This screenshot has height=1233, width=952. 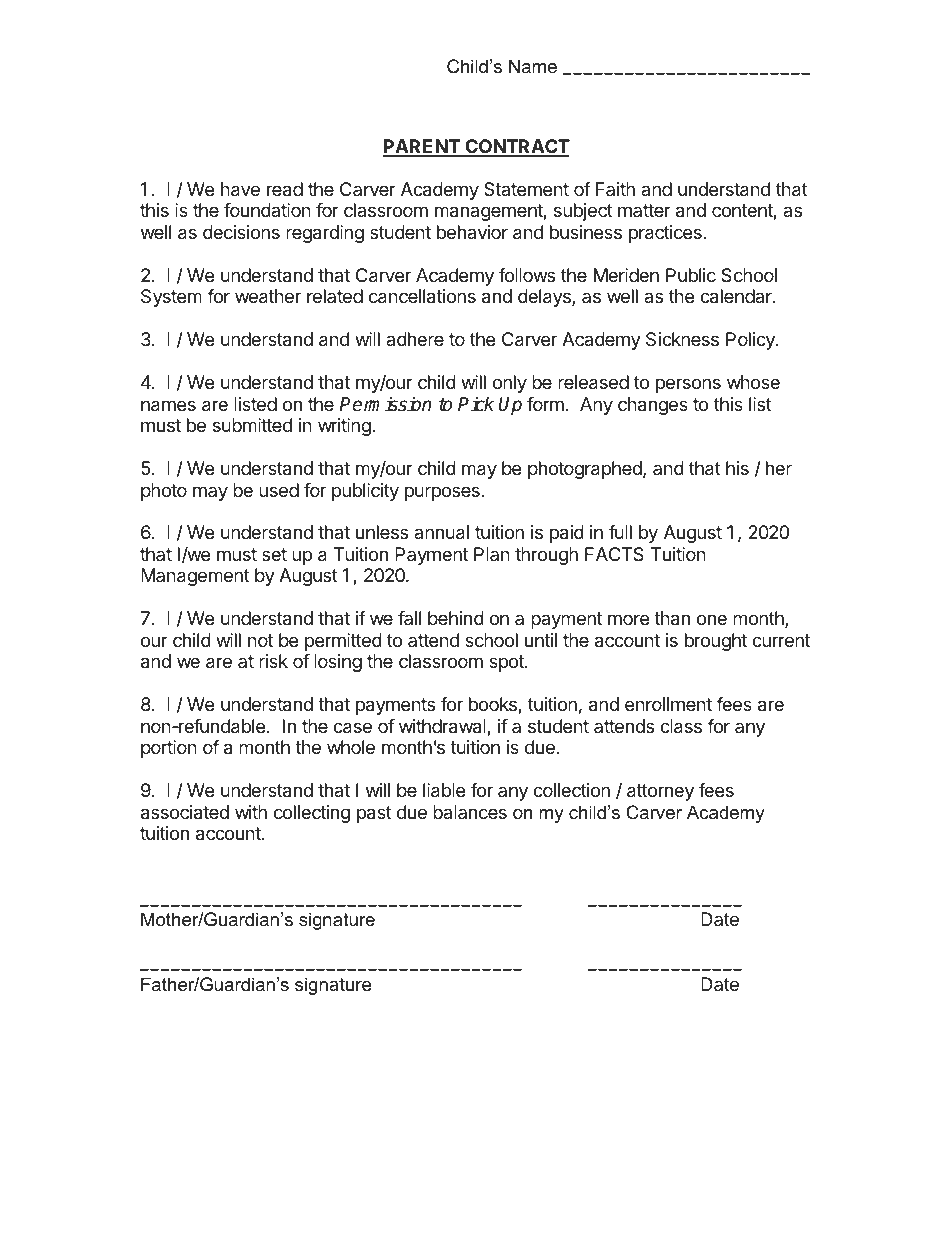 What do you see at coordinates (444, 790) in the screenshot?
I see `liable` at bounding box center [444, 790].
